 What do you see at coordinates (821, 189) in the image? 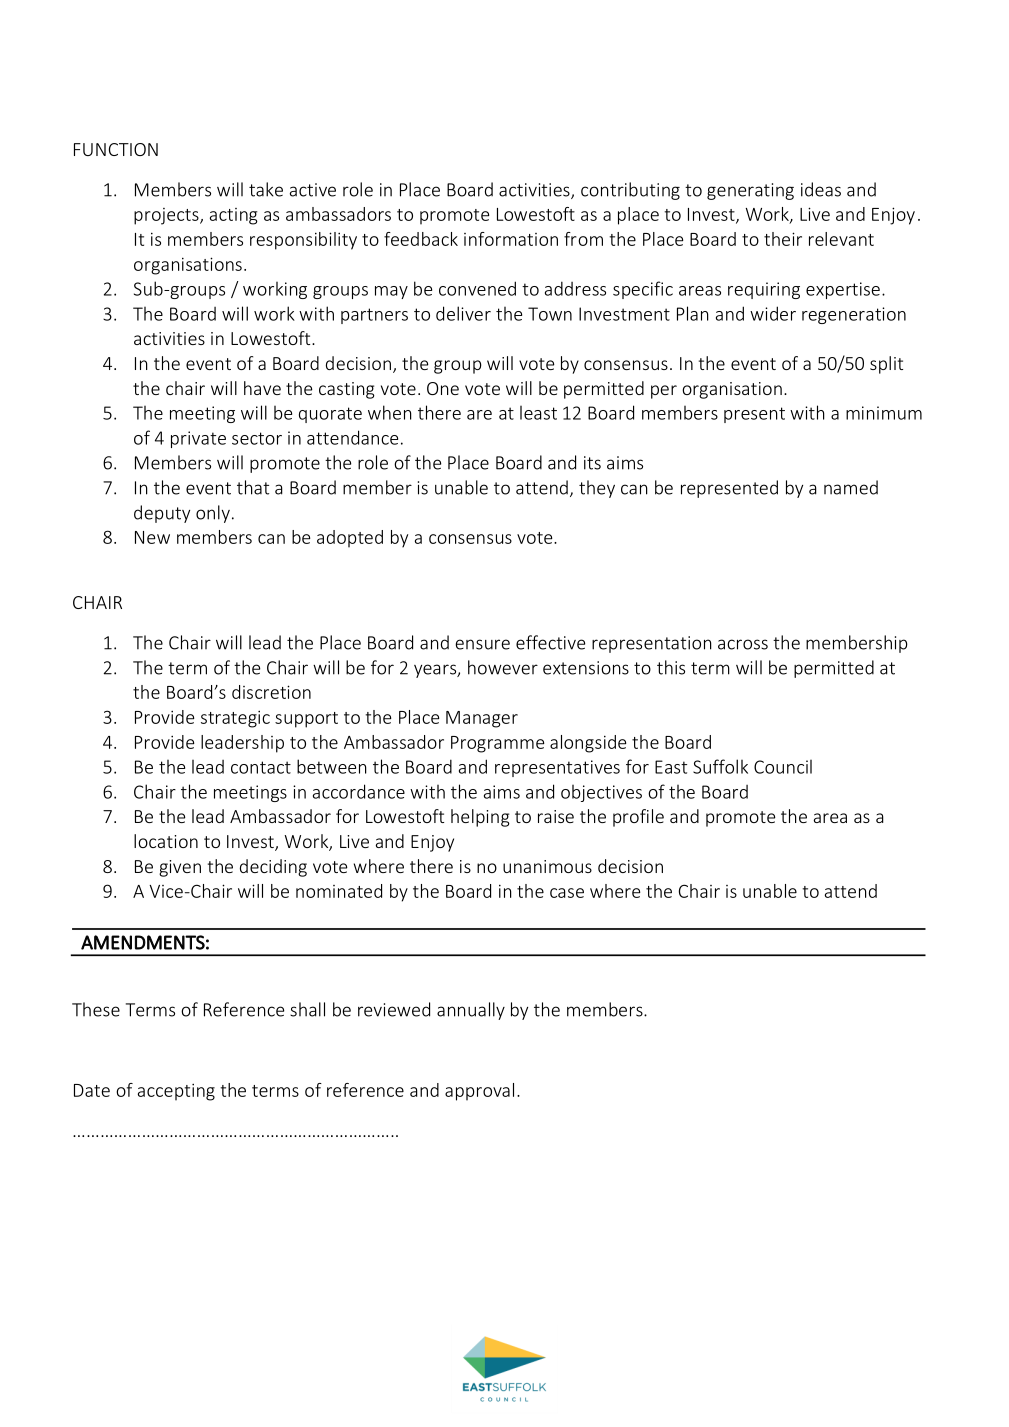
I see `ideas` at bounding box center [821, 189].
